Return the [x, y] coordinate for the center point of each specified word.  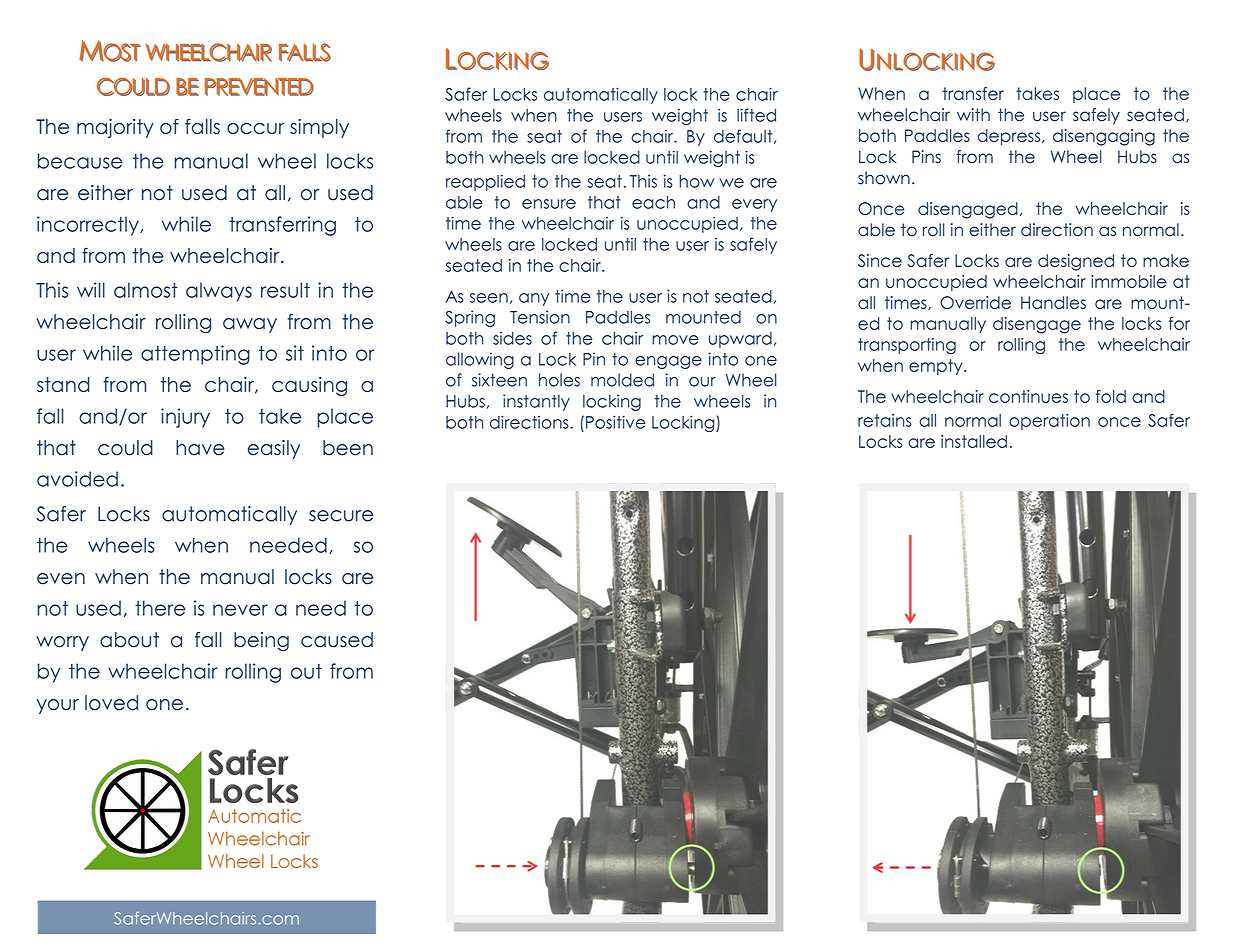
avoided [77, 479]
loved [111, 703]
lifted [756, 115]
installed [974, 441]
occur [256, 128]
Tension [540, 317]
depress [1010, 137]
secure [341, 516]
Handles [1053, 302]
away [250, 325]
